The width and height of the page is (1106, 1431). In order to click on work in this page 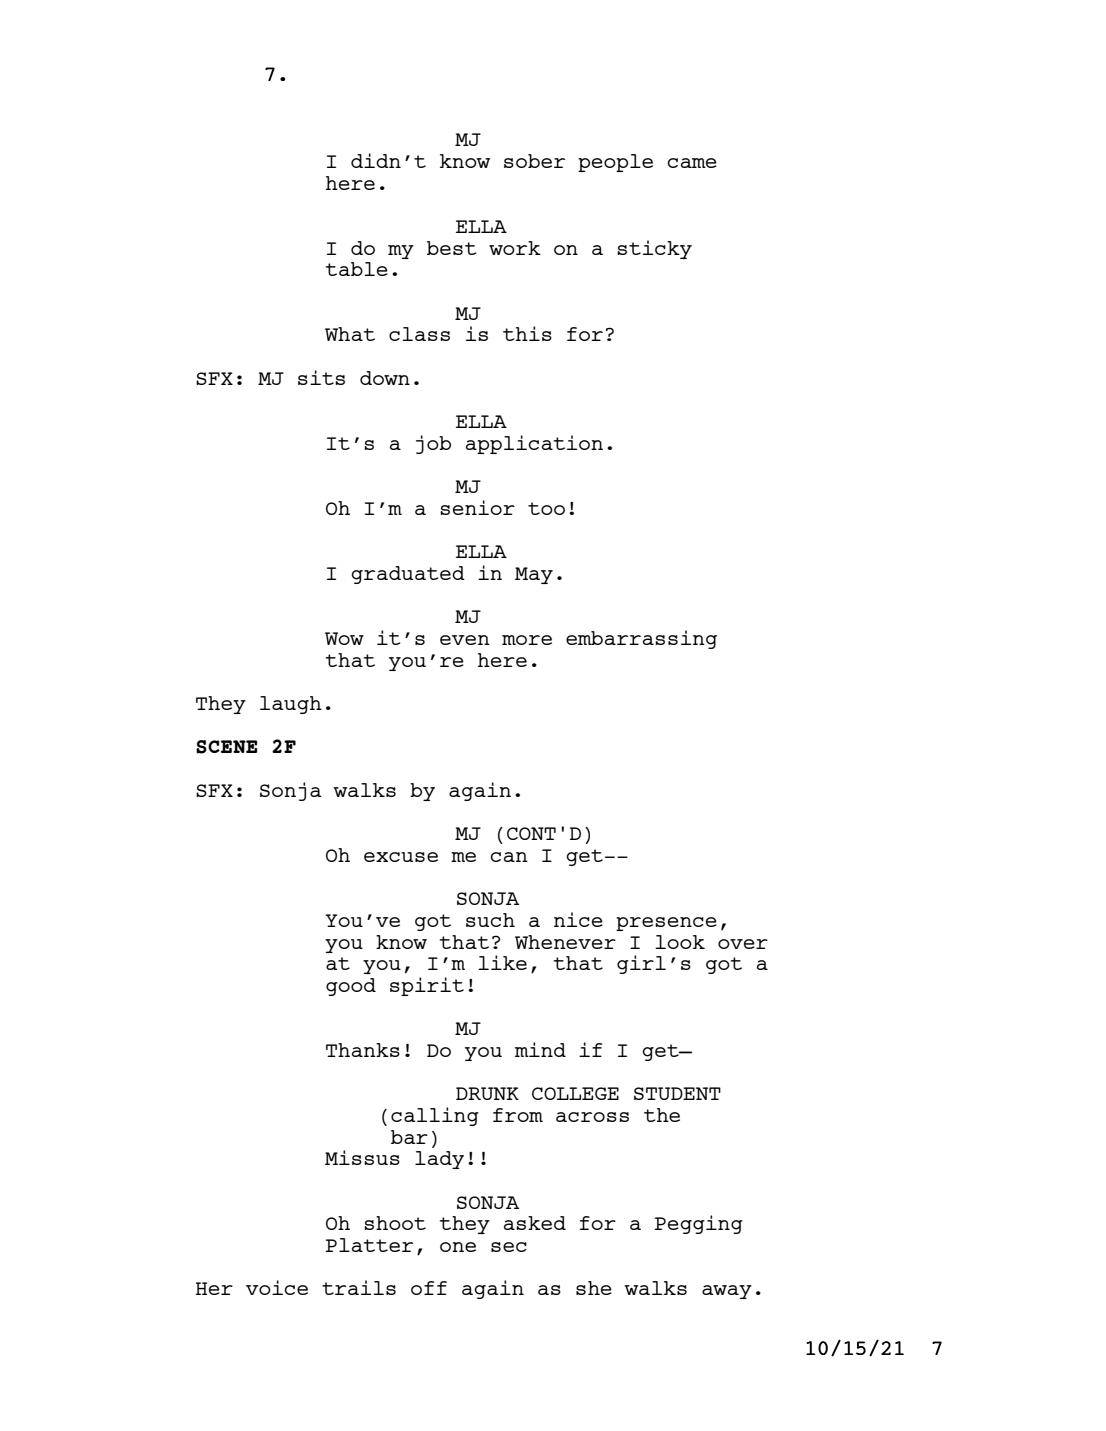, I will do `click(515, 248)`.
